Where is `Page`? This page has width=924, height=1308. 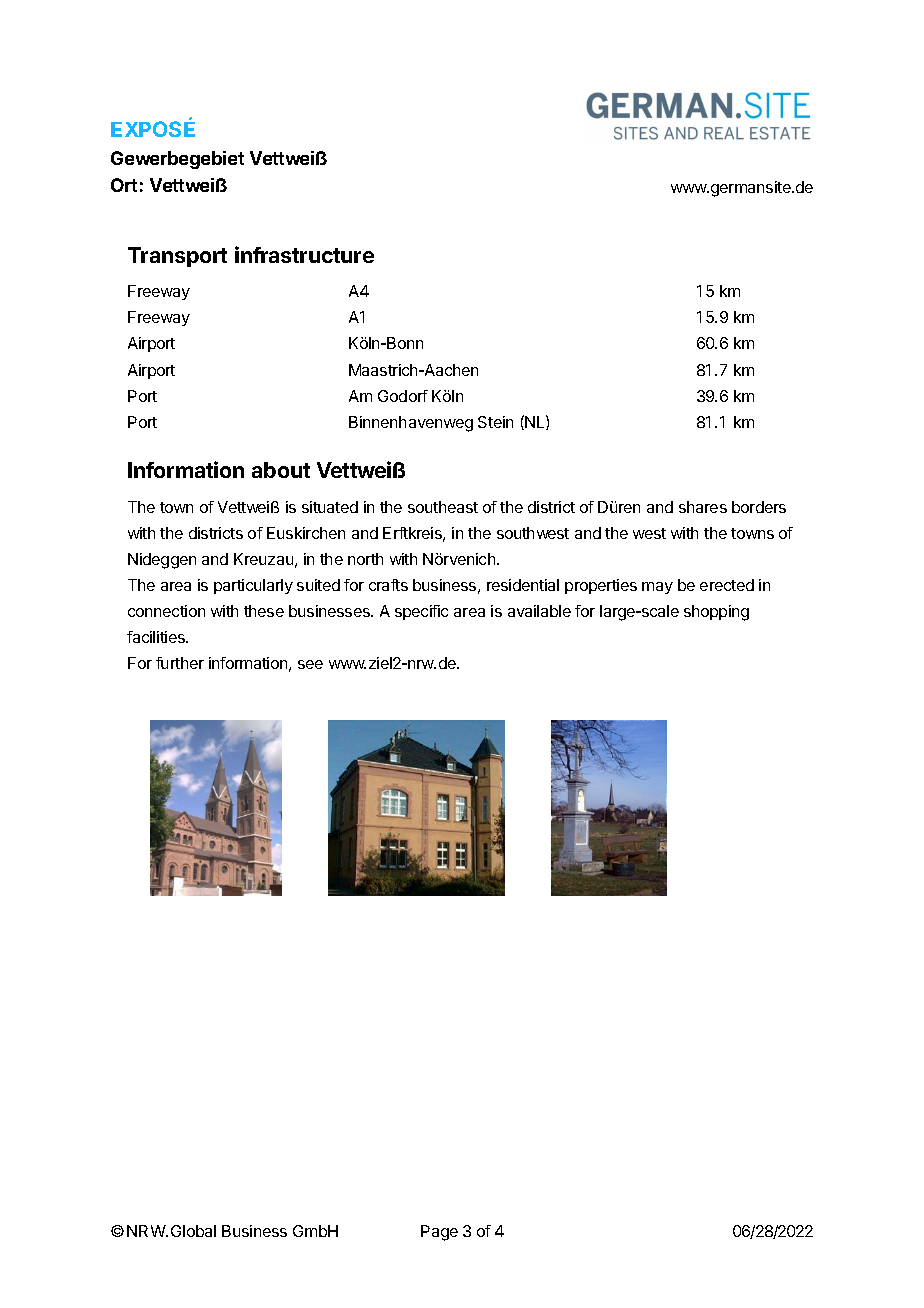
Page is located at coordinates (439, 1233).
